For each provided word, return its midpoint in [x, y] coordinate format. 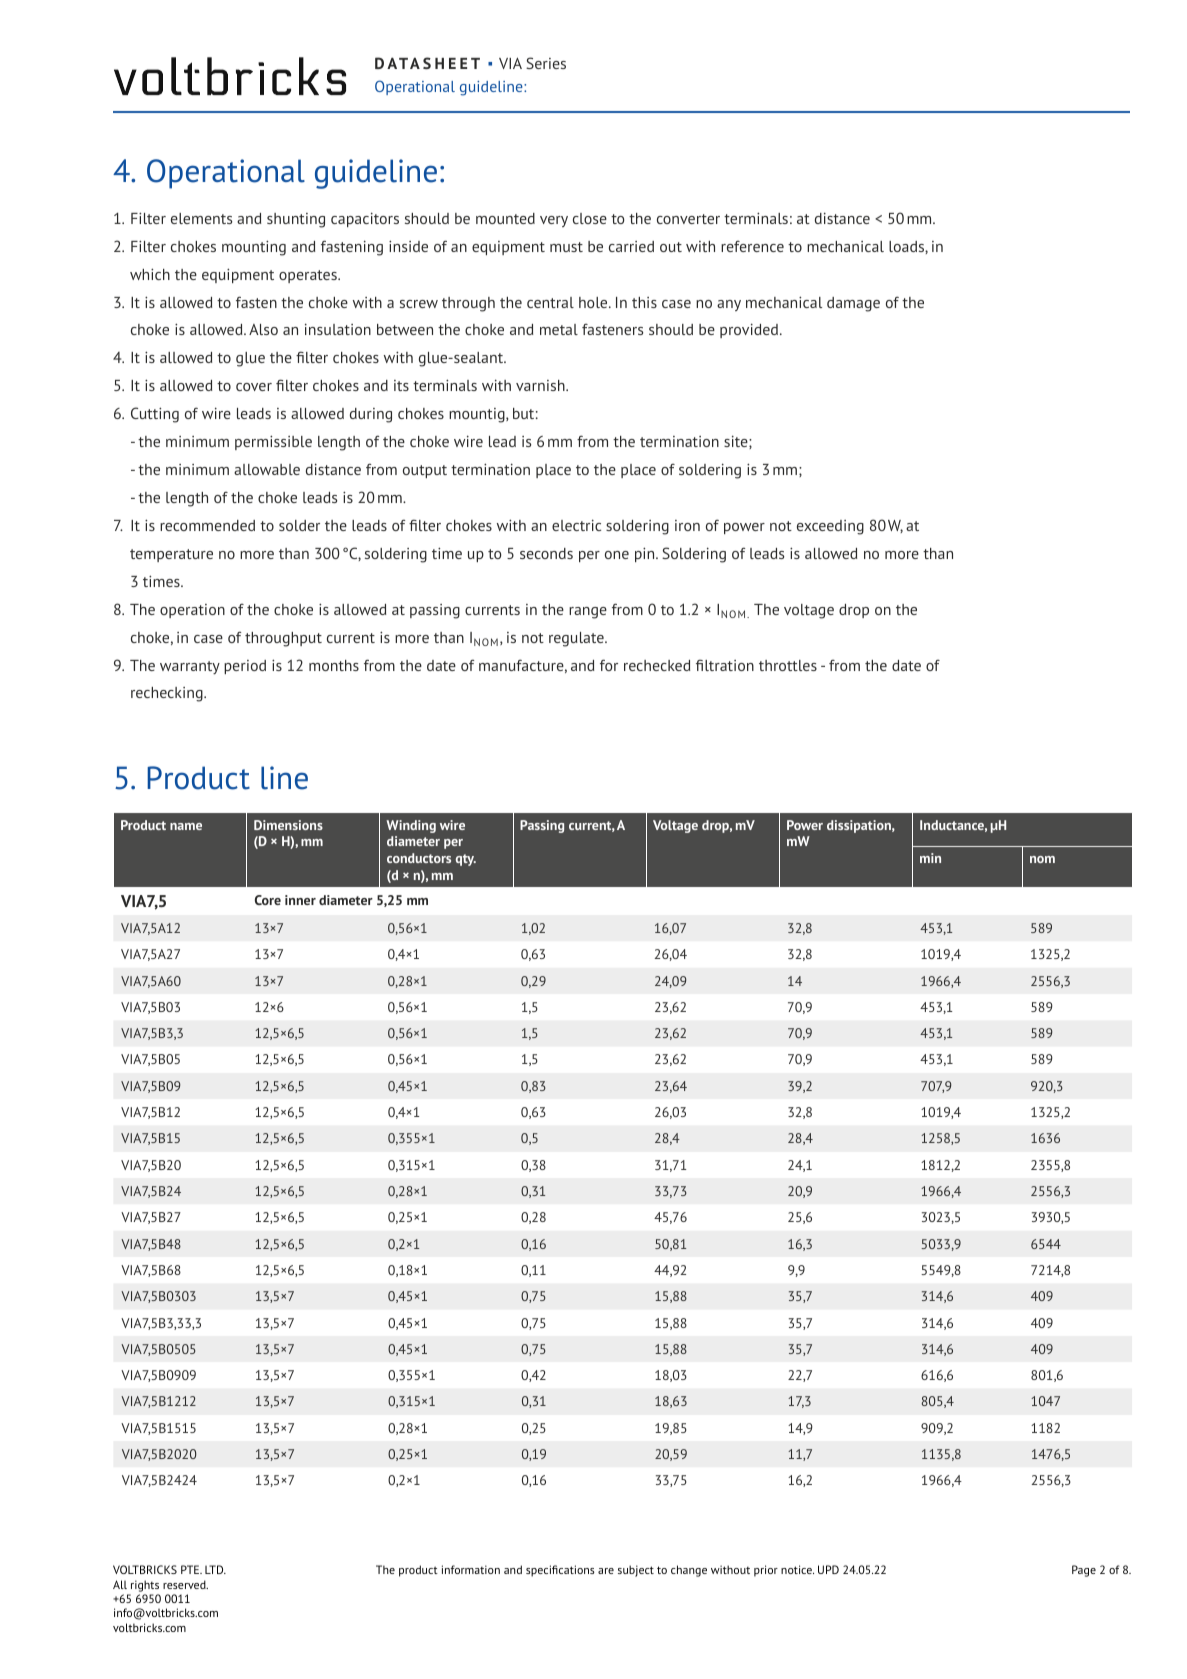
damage [853, 304]
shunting [296, 220]
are [606, 1571]
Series [546, 63]
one [617, 555]
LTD [215, 1569]
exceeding [830, 527]
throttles [788, 665]
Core [268, 900]
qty [466, 860]
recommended [207, 525]
